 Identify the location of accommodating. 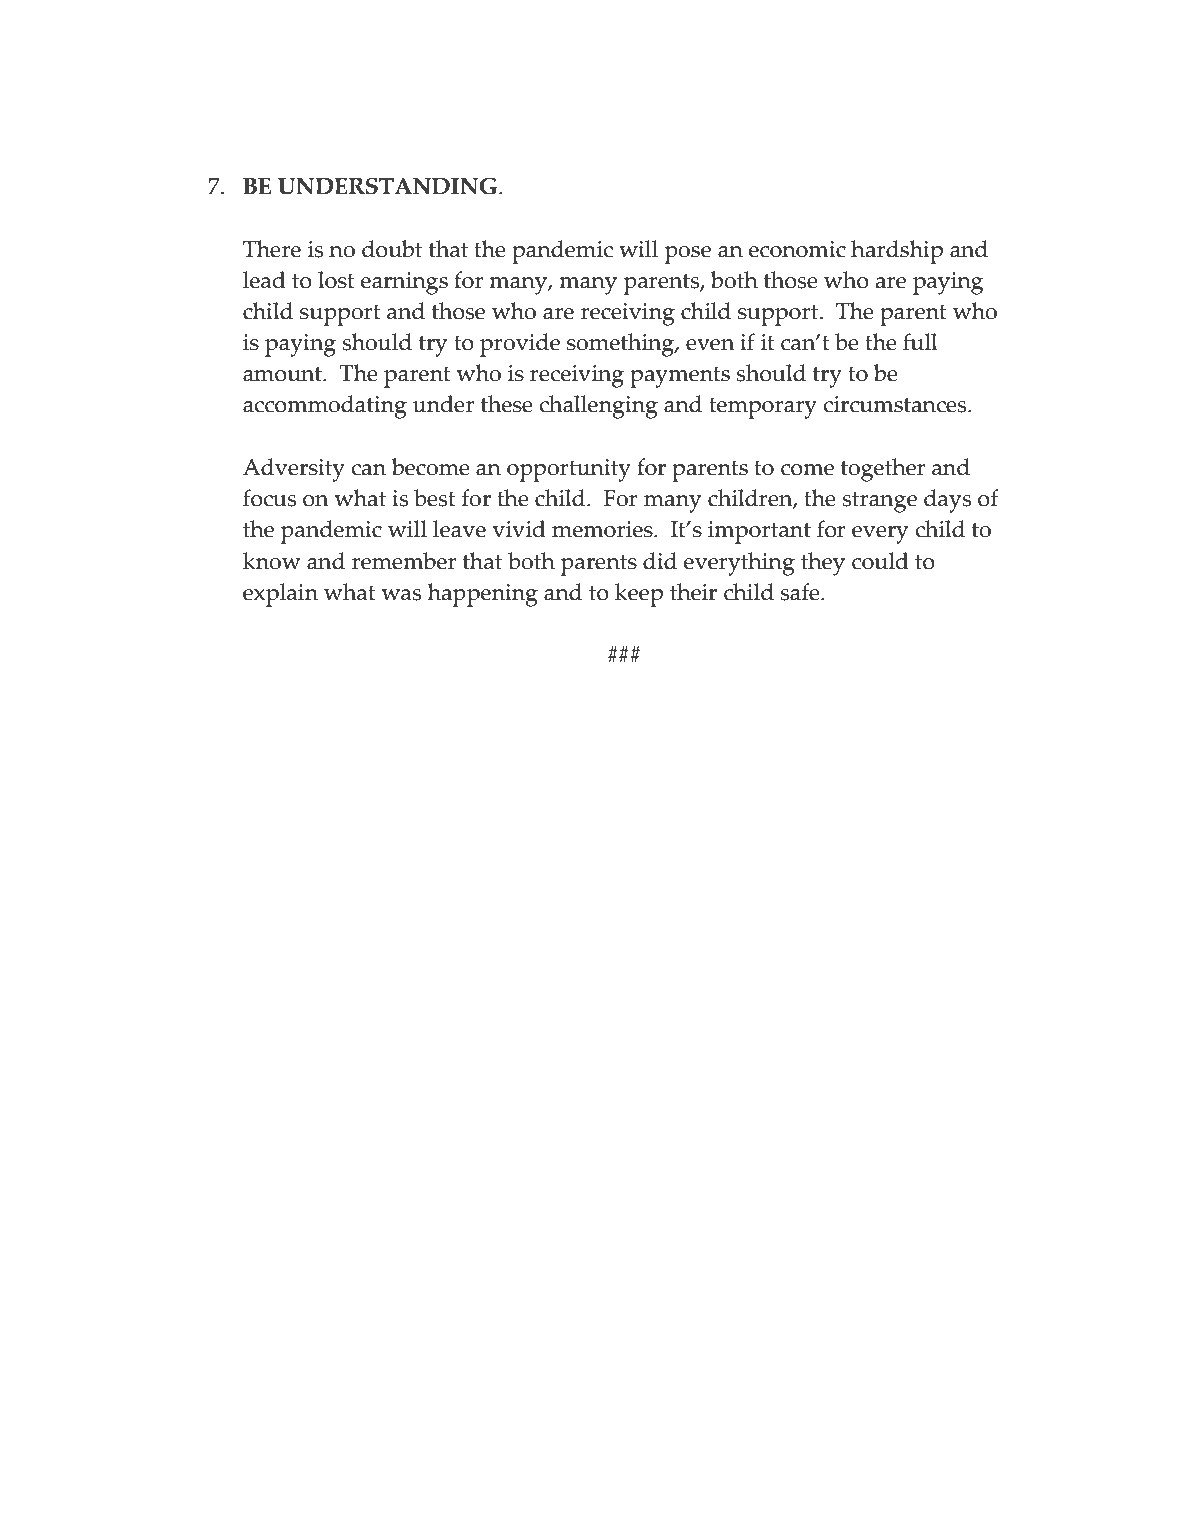
(325, 407).
